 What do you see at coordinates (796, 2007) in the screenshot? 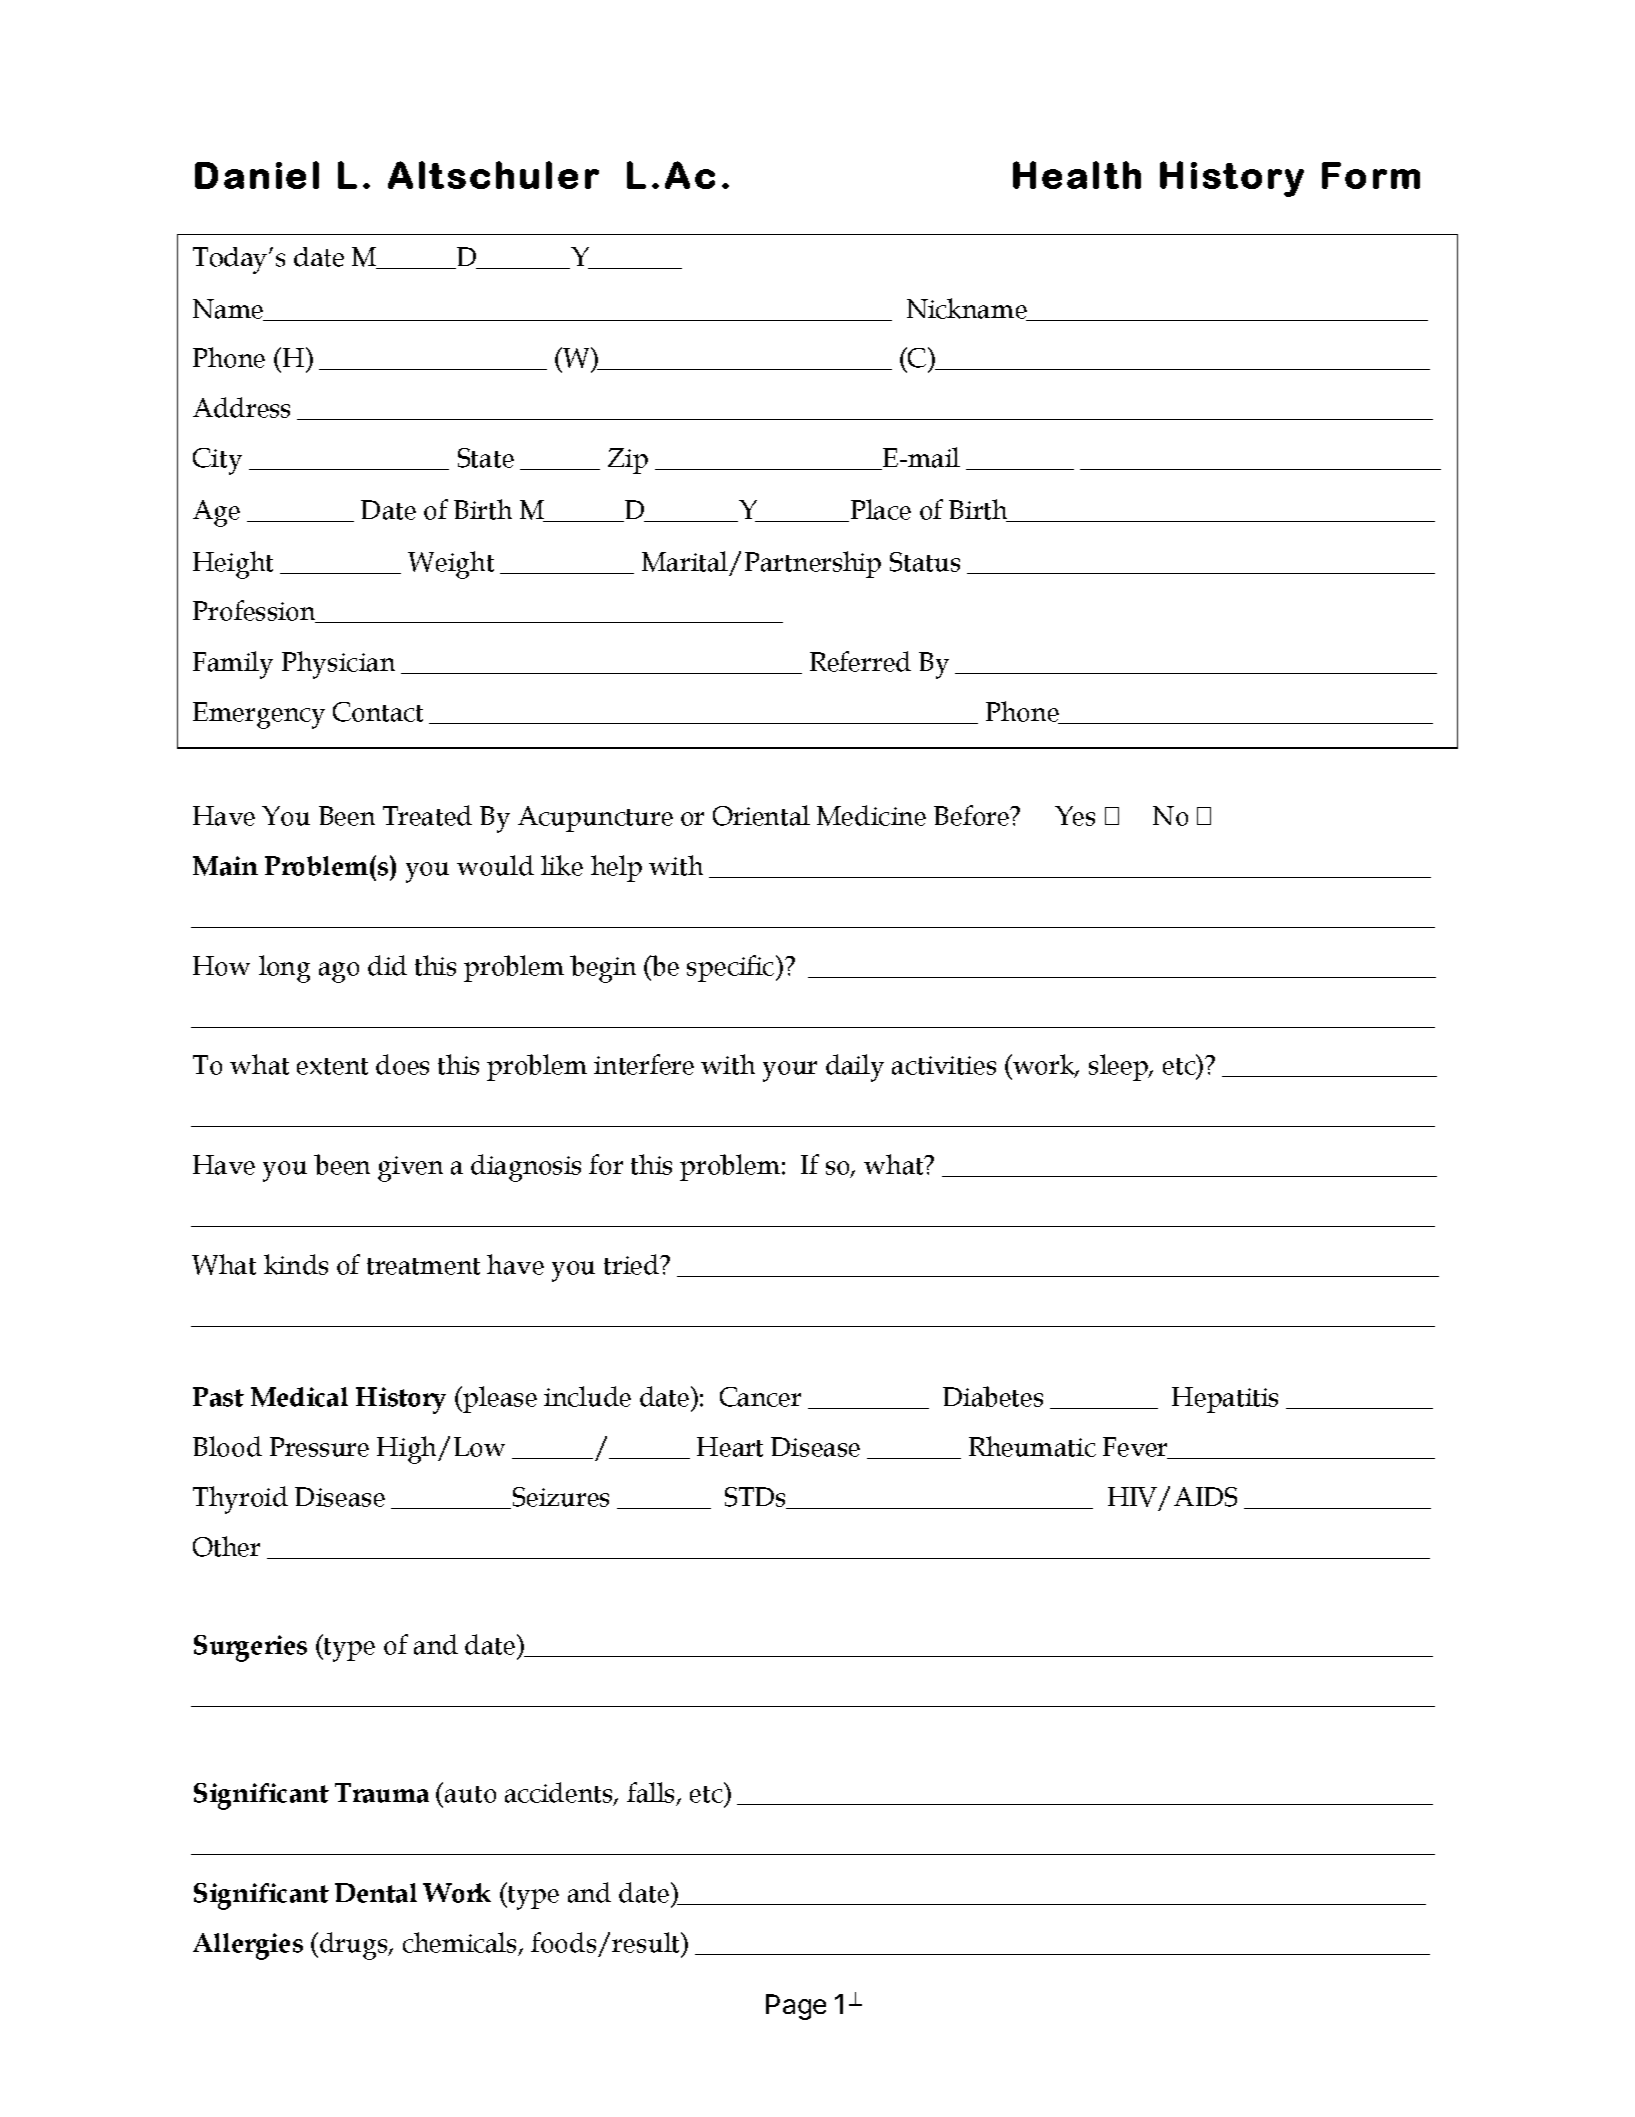
I see `Page` at bounding box center [796, 2007].
